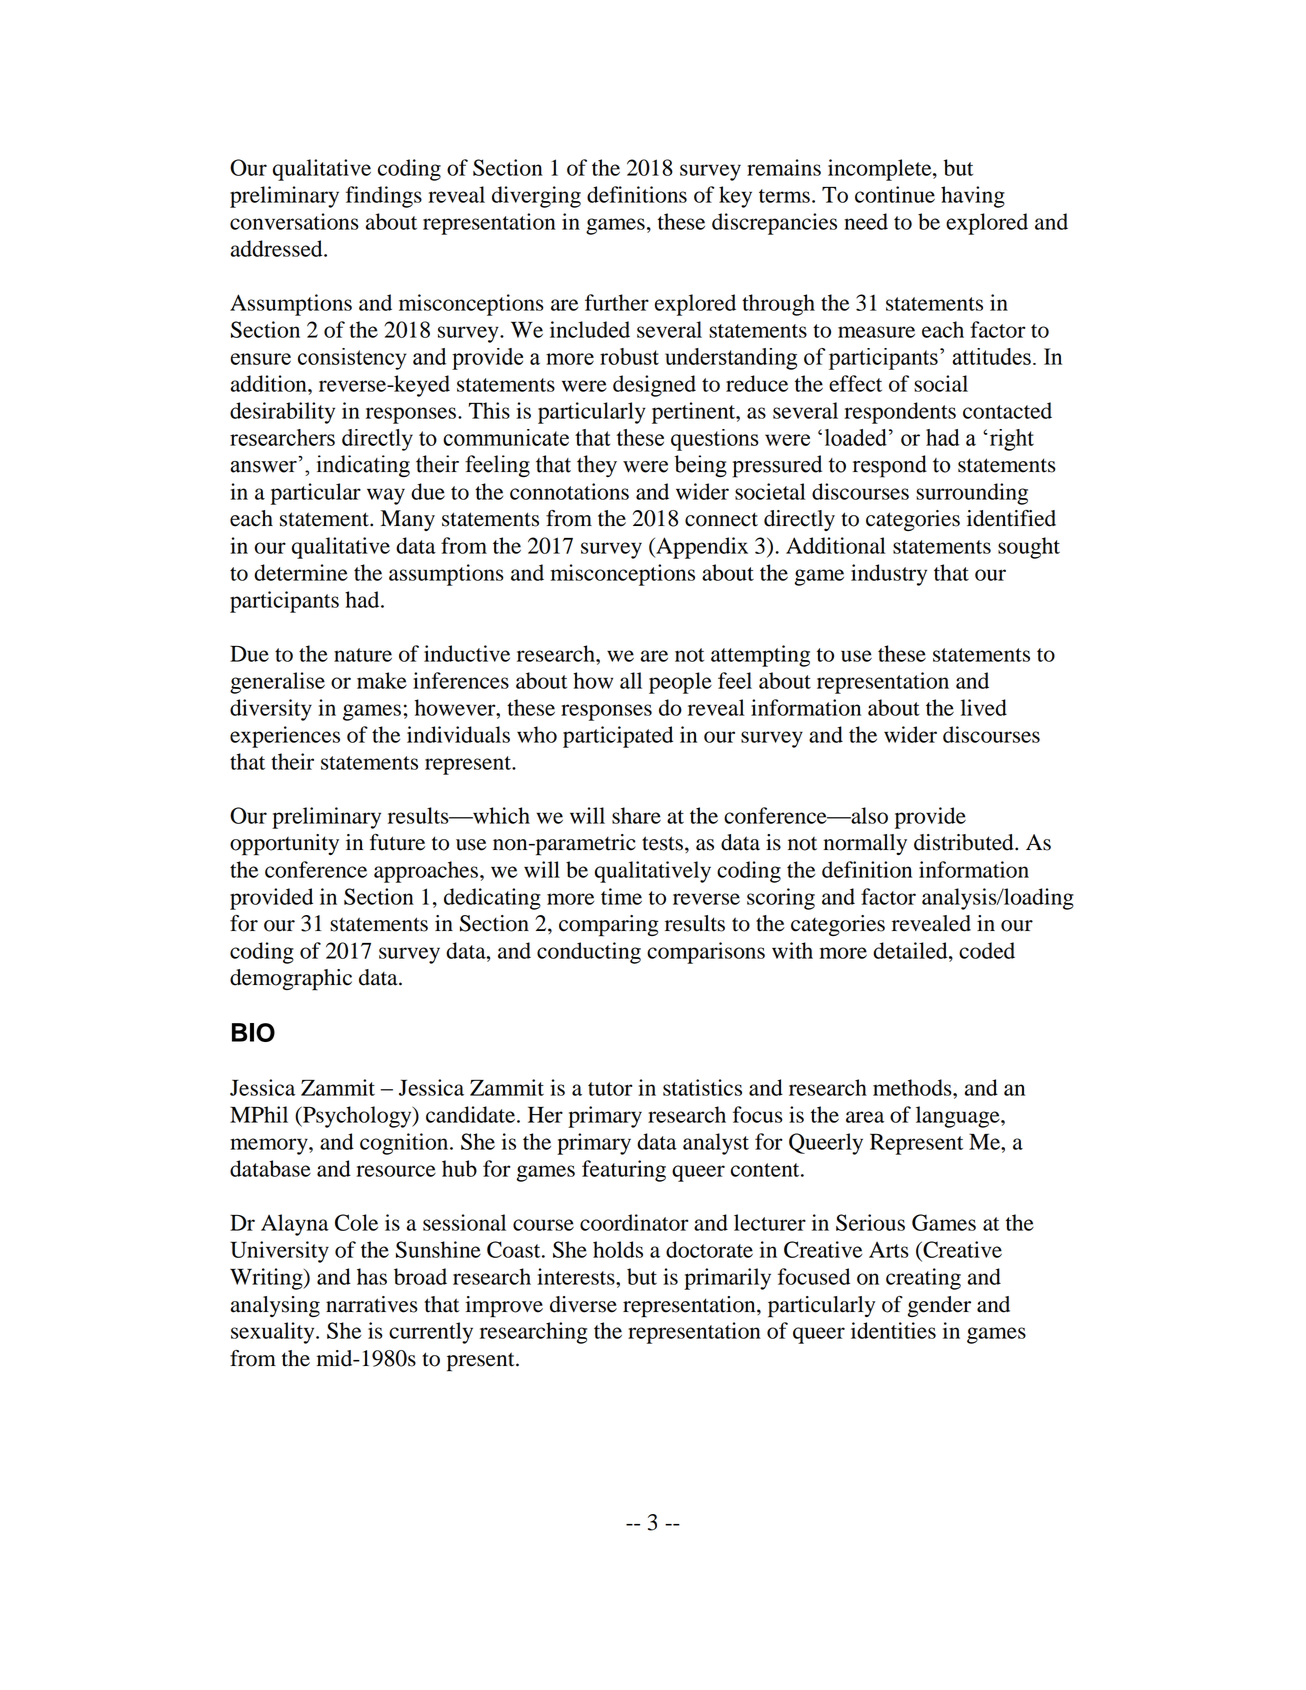 Image resolution: width=1306 pixels, height=1690 pixels. What do you see at coordinates (384, 197) in the screenshot?
I see `findings` at bounding box center [384, 197].
